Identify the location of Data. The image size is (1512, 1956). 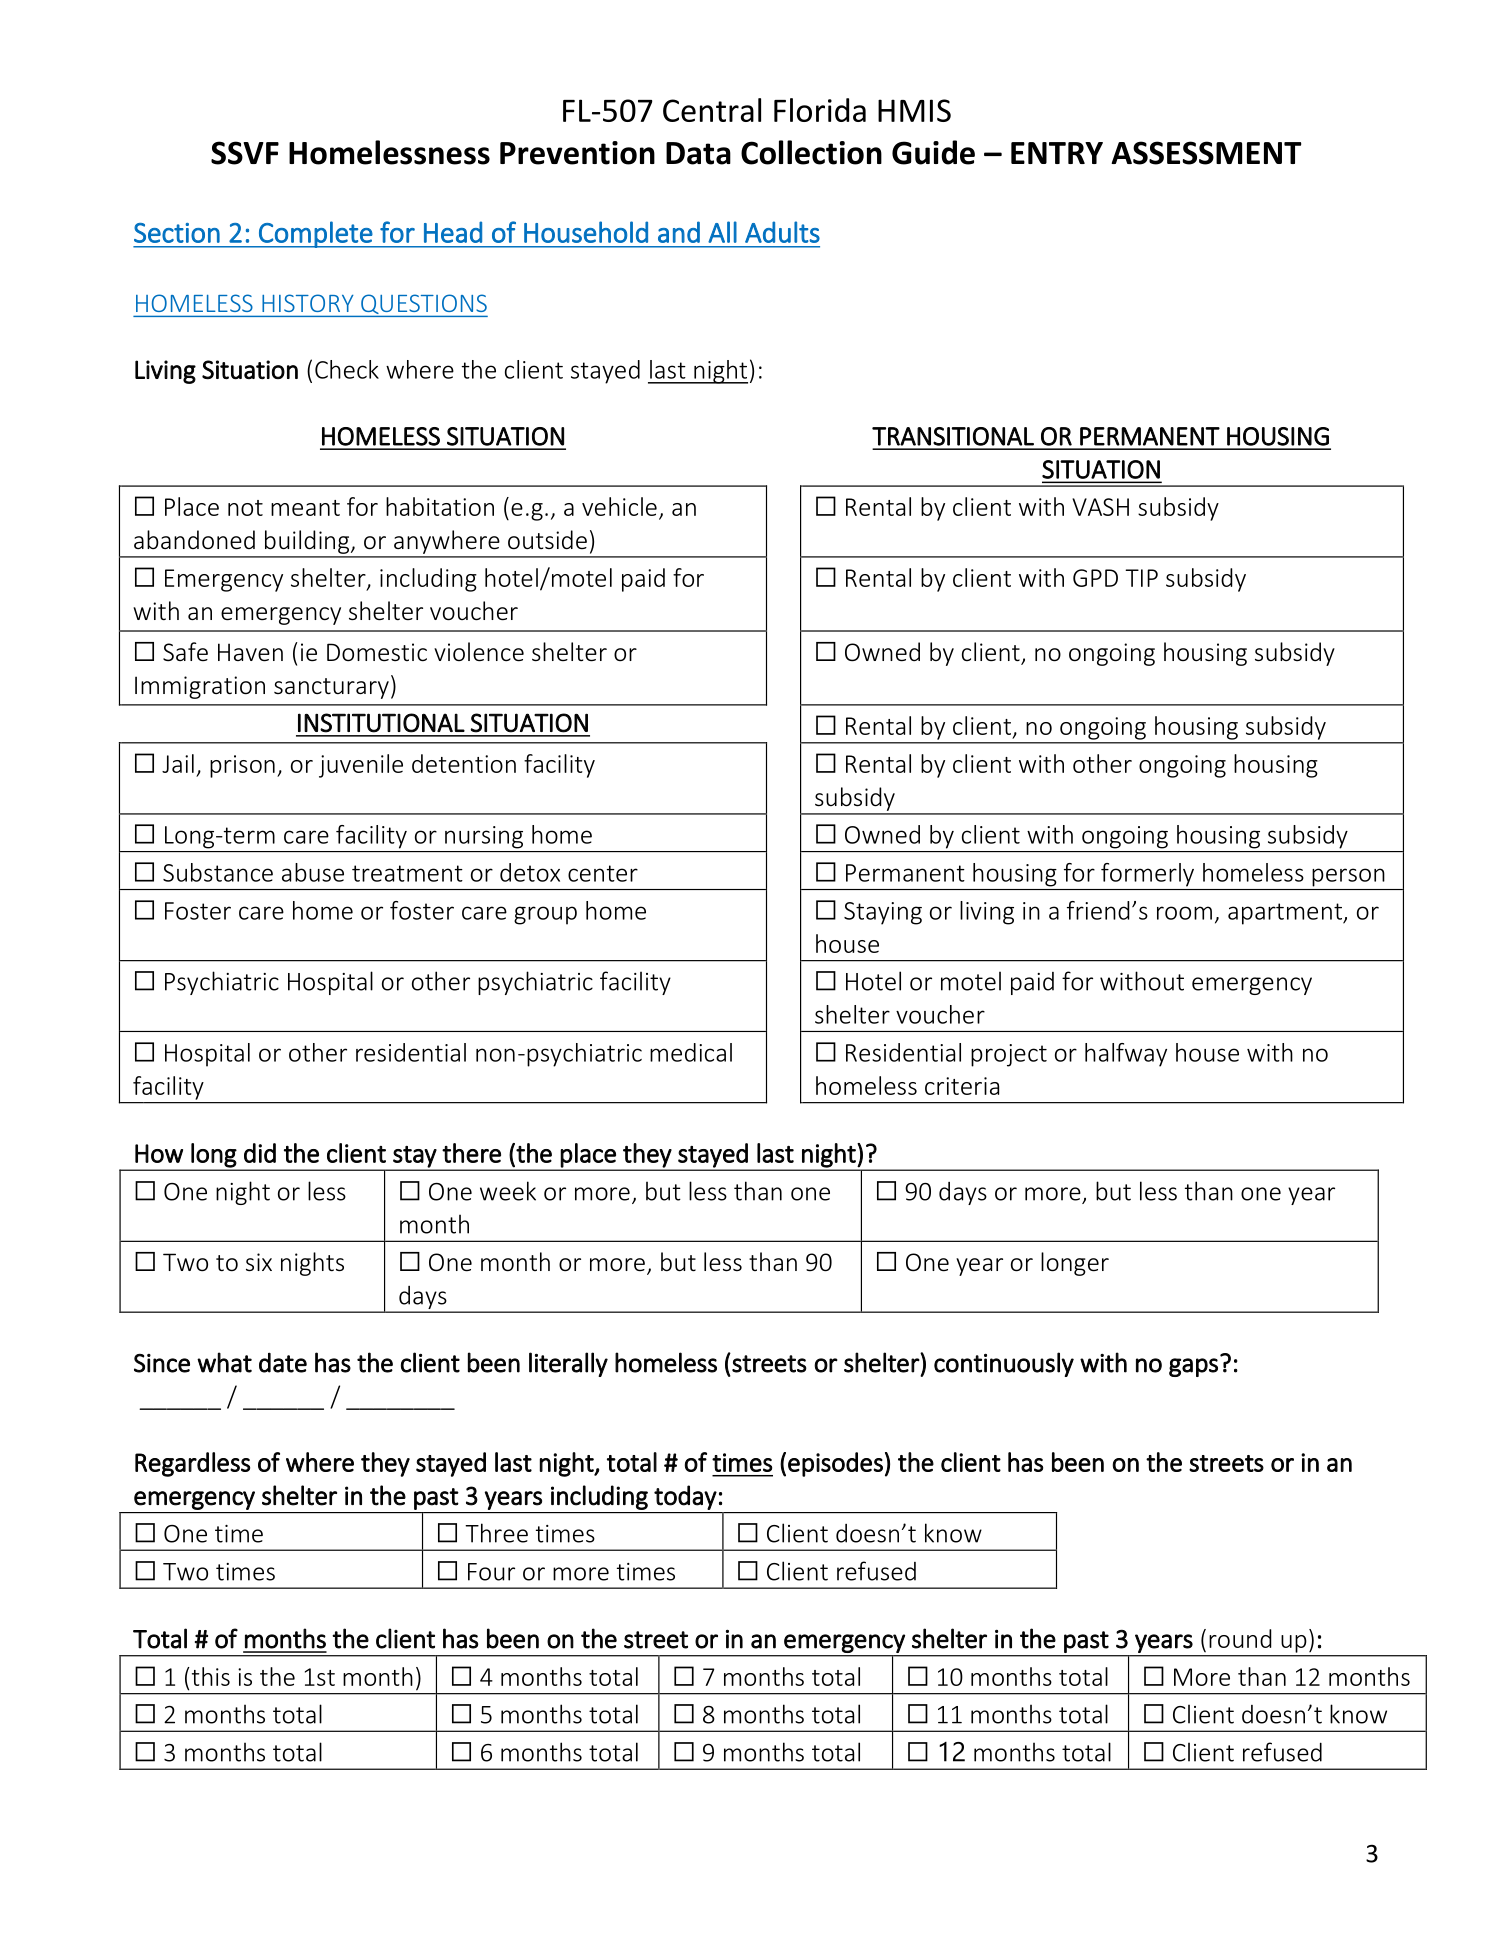
(698, 153).
